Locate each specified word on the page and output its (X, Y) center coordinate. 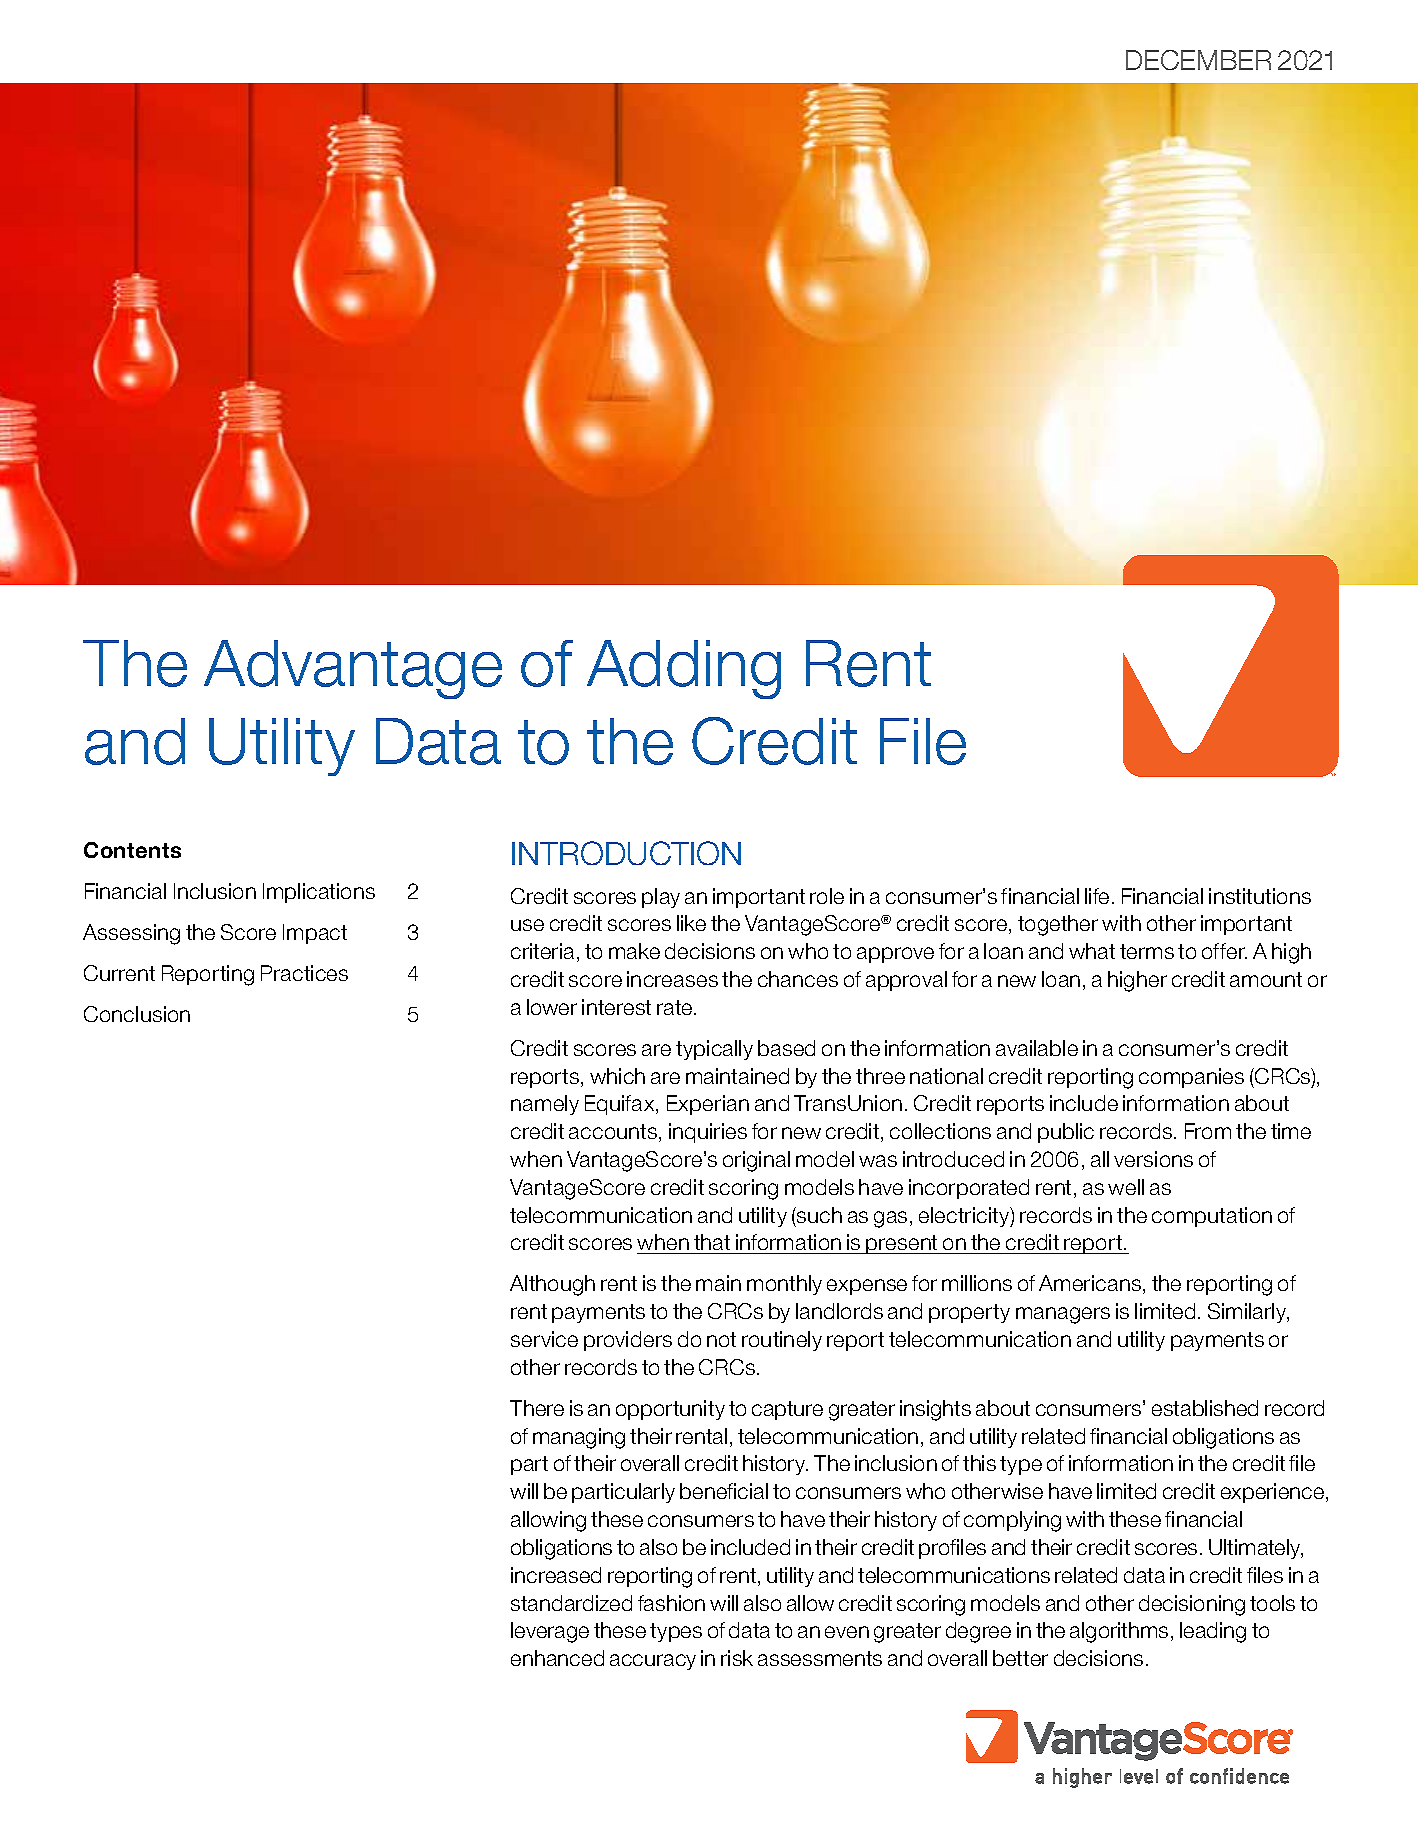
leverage (550, 1632)
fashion (671, 1603)
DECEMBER (1198, 60)
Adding (684, 669)
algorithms (1119, 1632)
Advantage (353, 669)
